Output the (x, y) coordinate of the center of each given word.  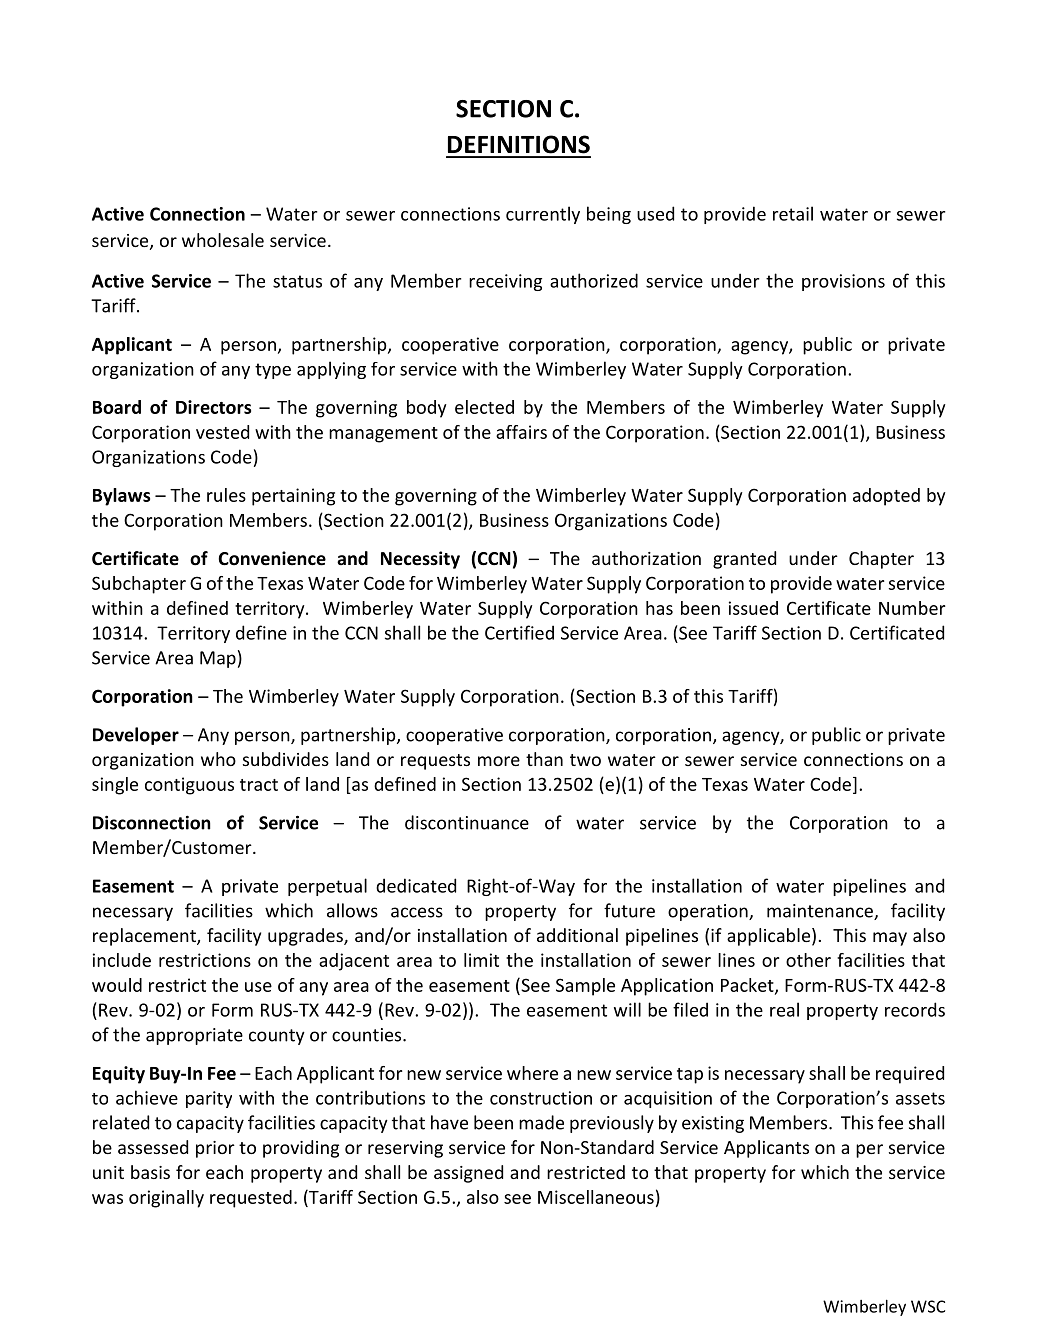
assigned (468, 1174)
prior (215, 1149)
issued (753, 608)
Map (218, 659)
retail (793, 213)
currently (543, 215)
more (499, 761)
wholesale (223, 240)
